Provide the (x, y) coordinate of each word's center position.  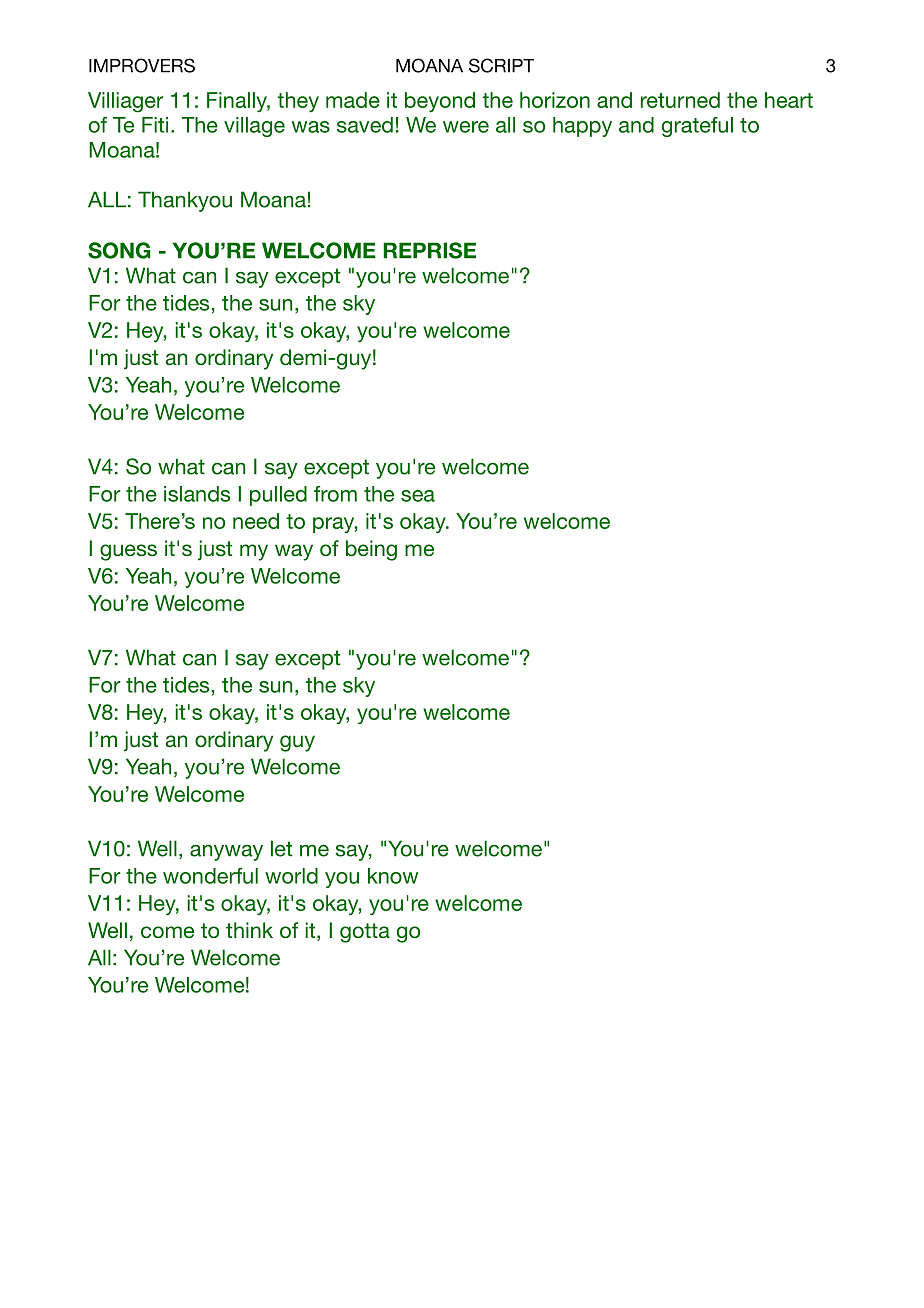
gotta (365, 933)
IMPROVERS (142, 65)
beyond (440, 102)
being (371, 550)
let (281, 848)
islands (197, 494)
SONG (119, 250)
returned (680, 100)
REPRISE (429, 250)
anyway (226, 852)
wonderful (210, 876)
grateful (697, 127)
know (393, 876)
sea (418, 496)
